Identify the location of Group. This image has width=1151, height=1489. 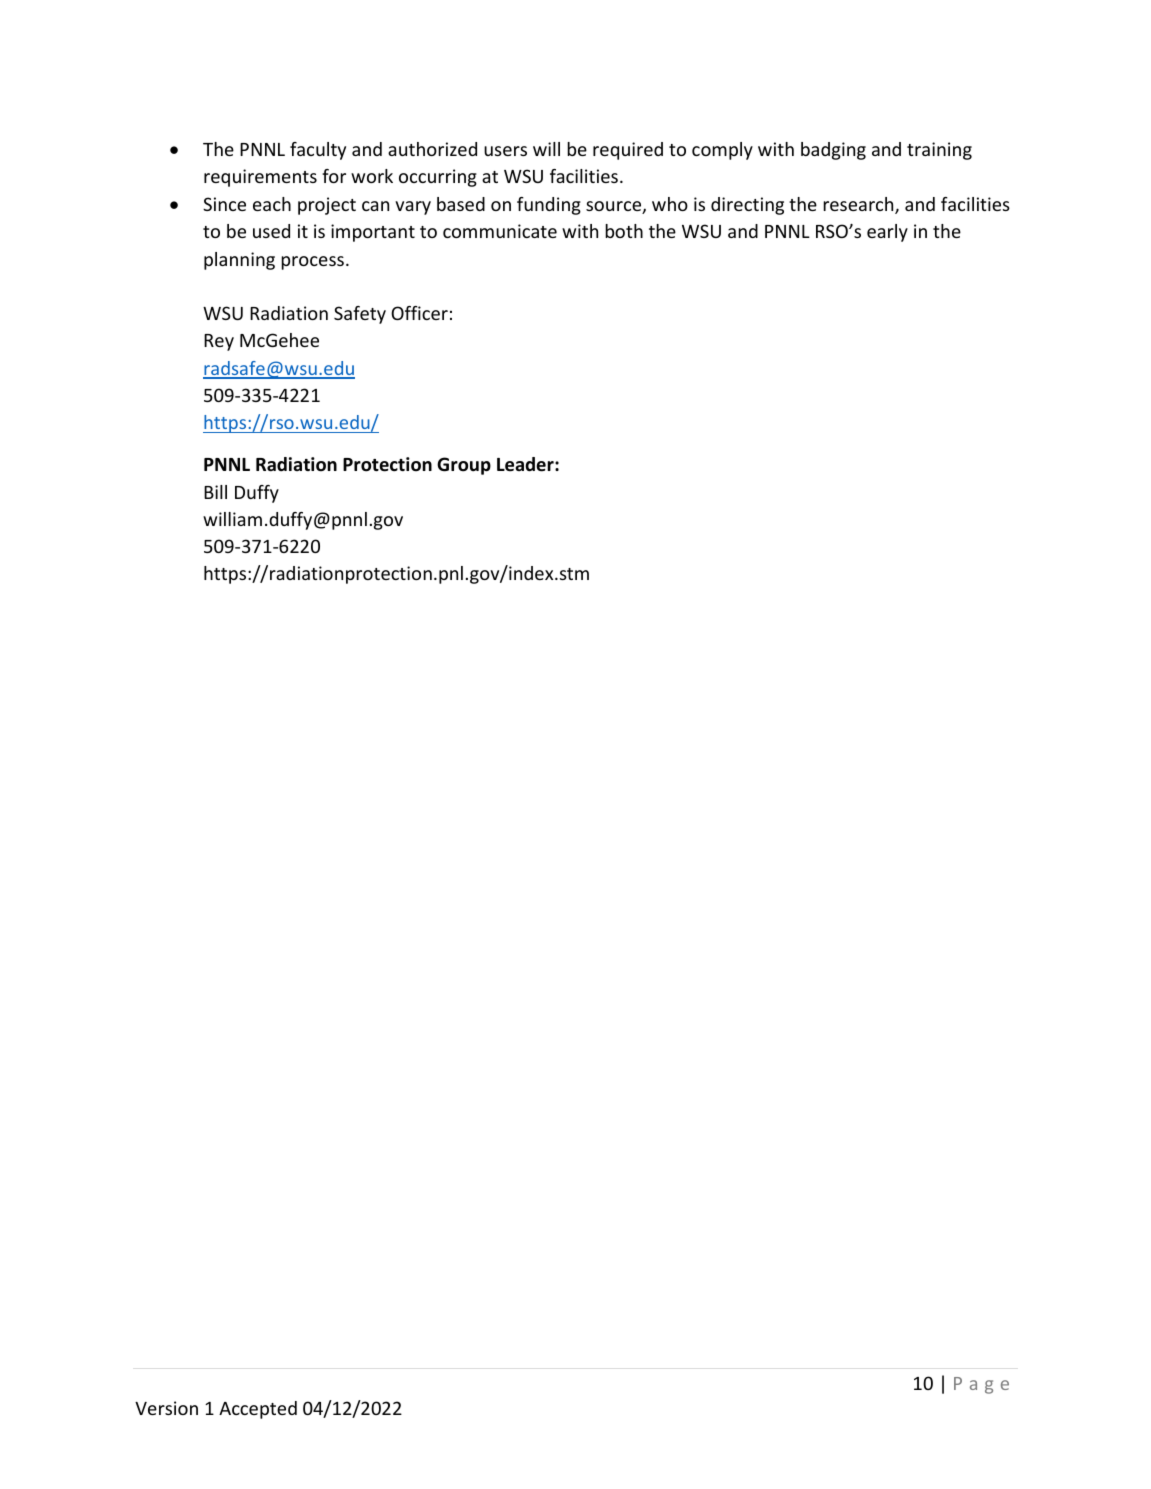
(464, 466).
